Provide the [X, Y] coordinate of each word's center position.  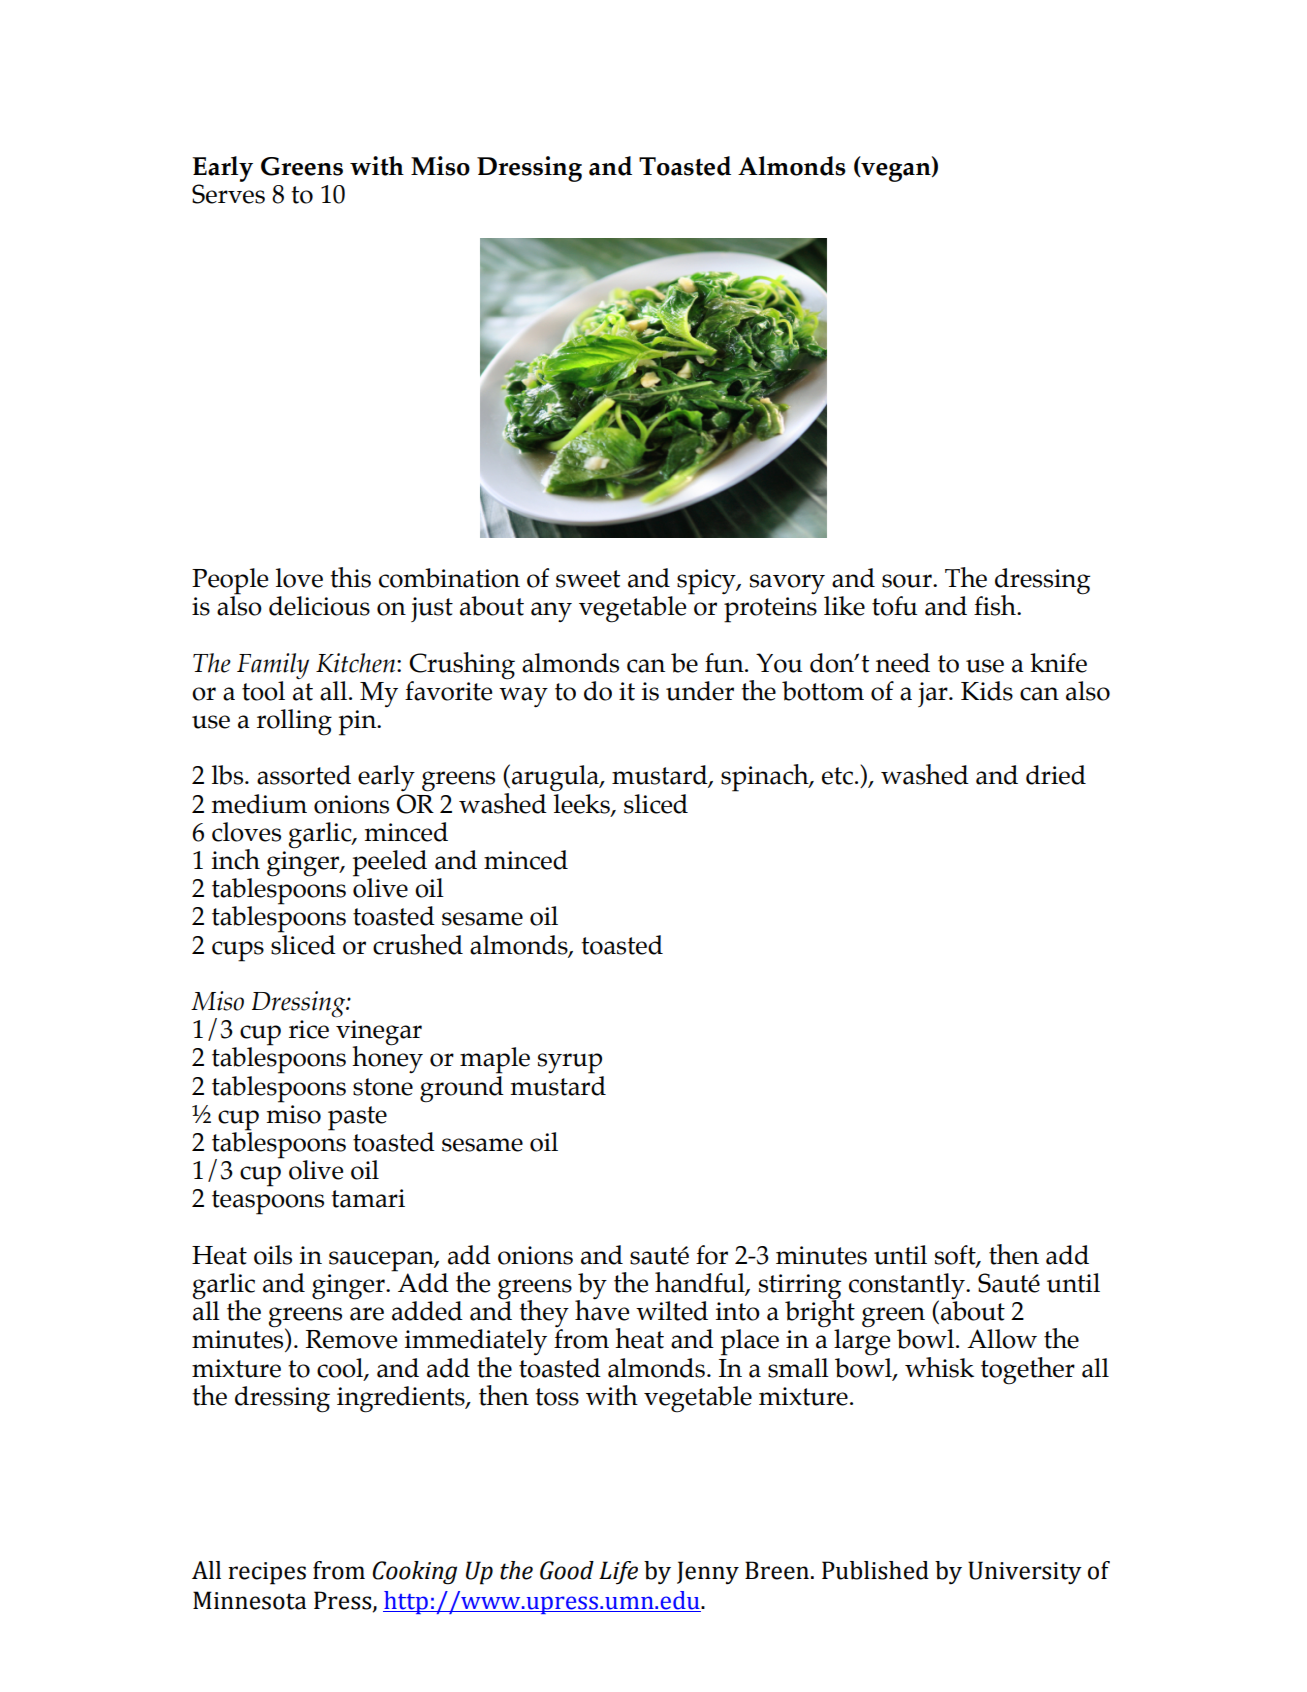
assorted [304, 775]
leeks [583, 804]
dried [1056, 775]
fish [996, 605]
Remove [351, 1339]
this [350, 577]
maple [495, 1060]
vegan [896, 172]
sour [908, 581]
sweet [588, 579]
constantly [908, 1287]
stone [383, 1087]
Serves [228, 194]
